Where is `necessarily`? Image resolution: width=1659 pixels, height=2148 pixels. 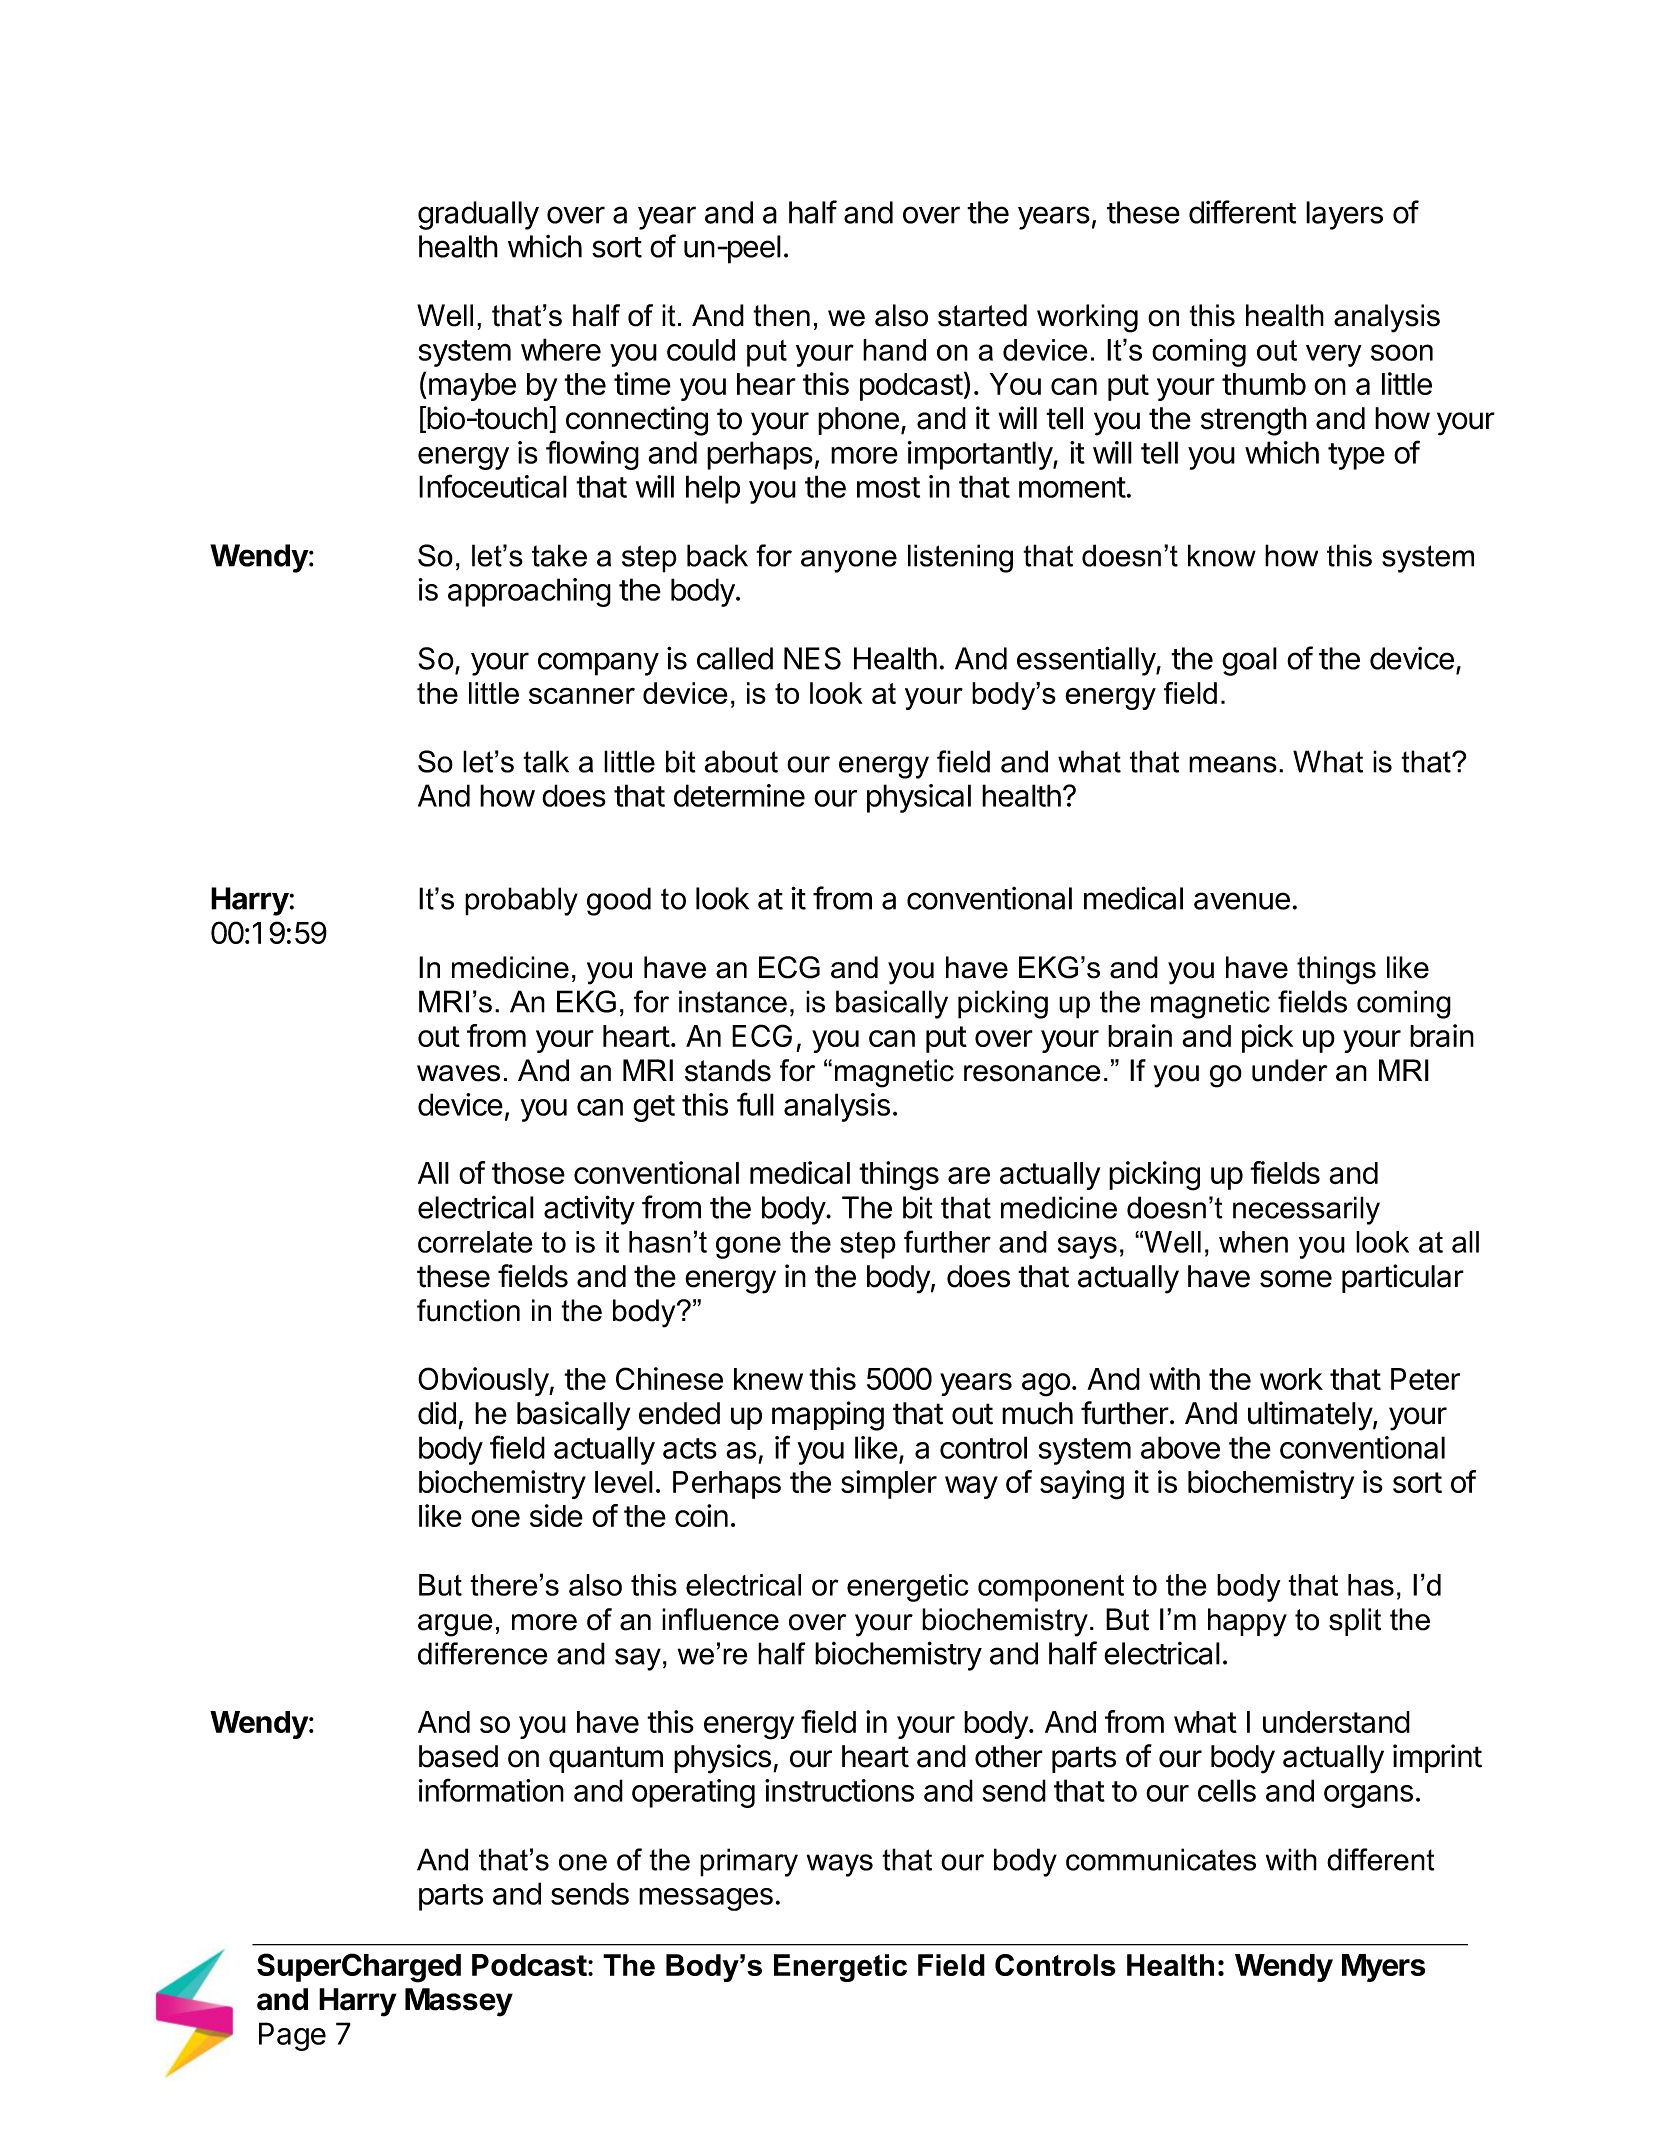 necessarily is located at coordinates (1306, 1210).
